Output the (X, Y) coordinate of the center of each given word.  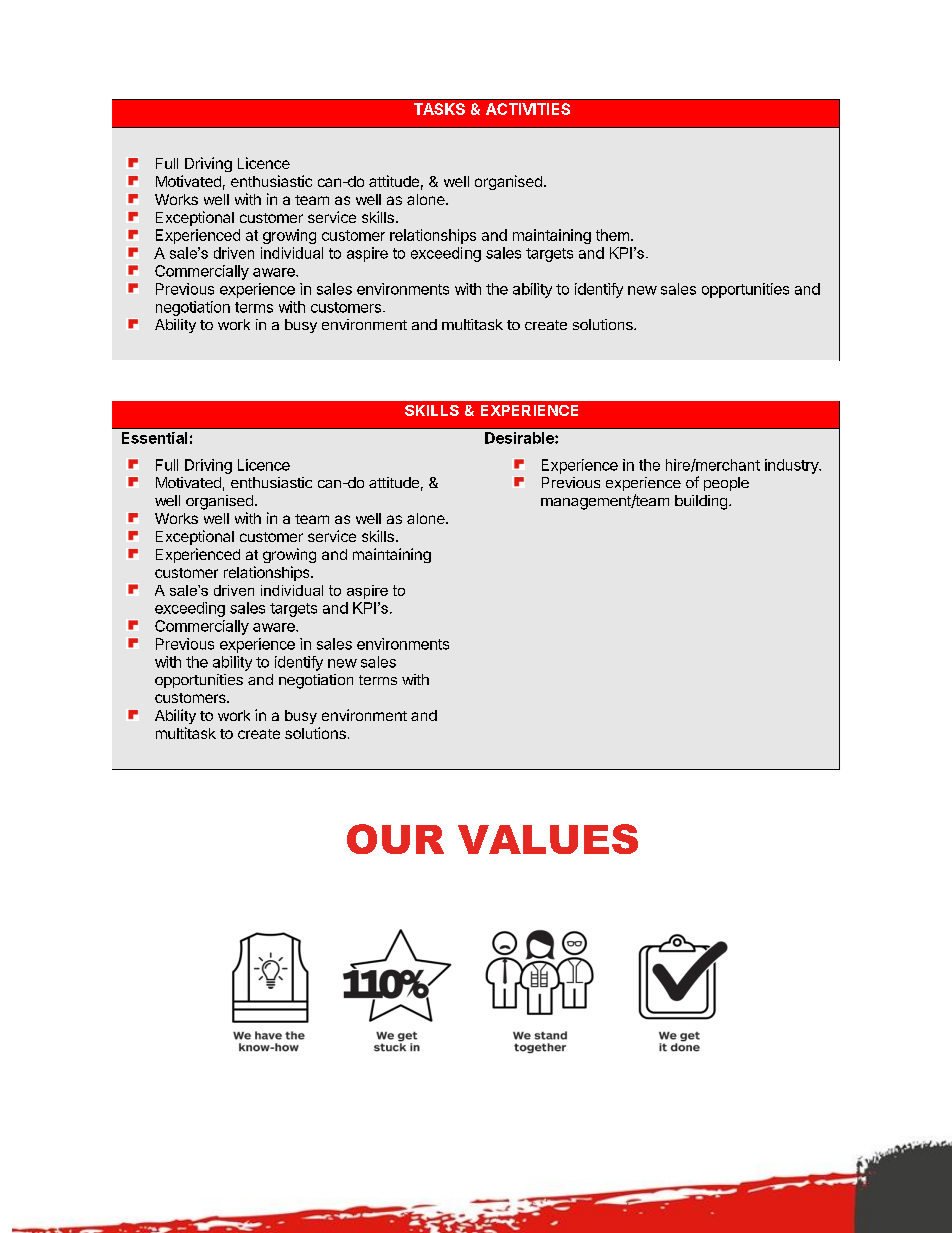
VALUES (548, 839)
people (726, 484)
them (612, 235)
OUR (395, 839)
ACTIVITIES (528, 109)
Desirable (520, 438)
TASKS (439, 109)
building (701, 502)
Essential (154, 438)
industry (793, 466)
